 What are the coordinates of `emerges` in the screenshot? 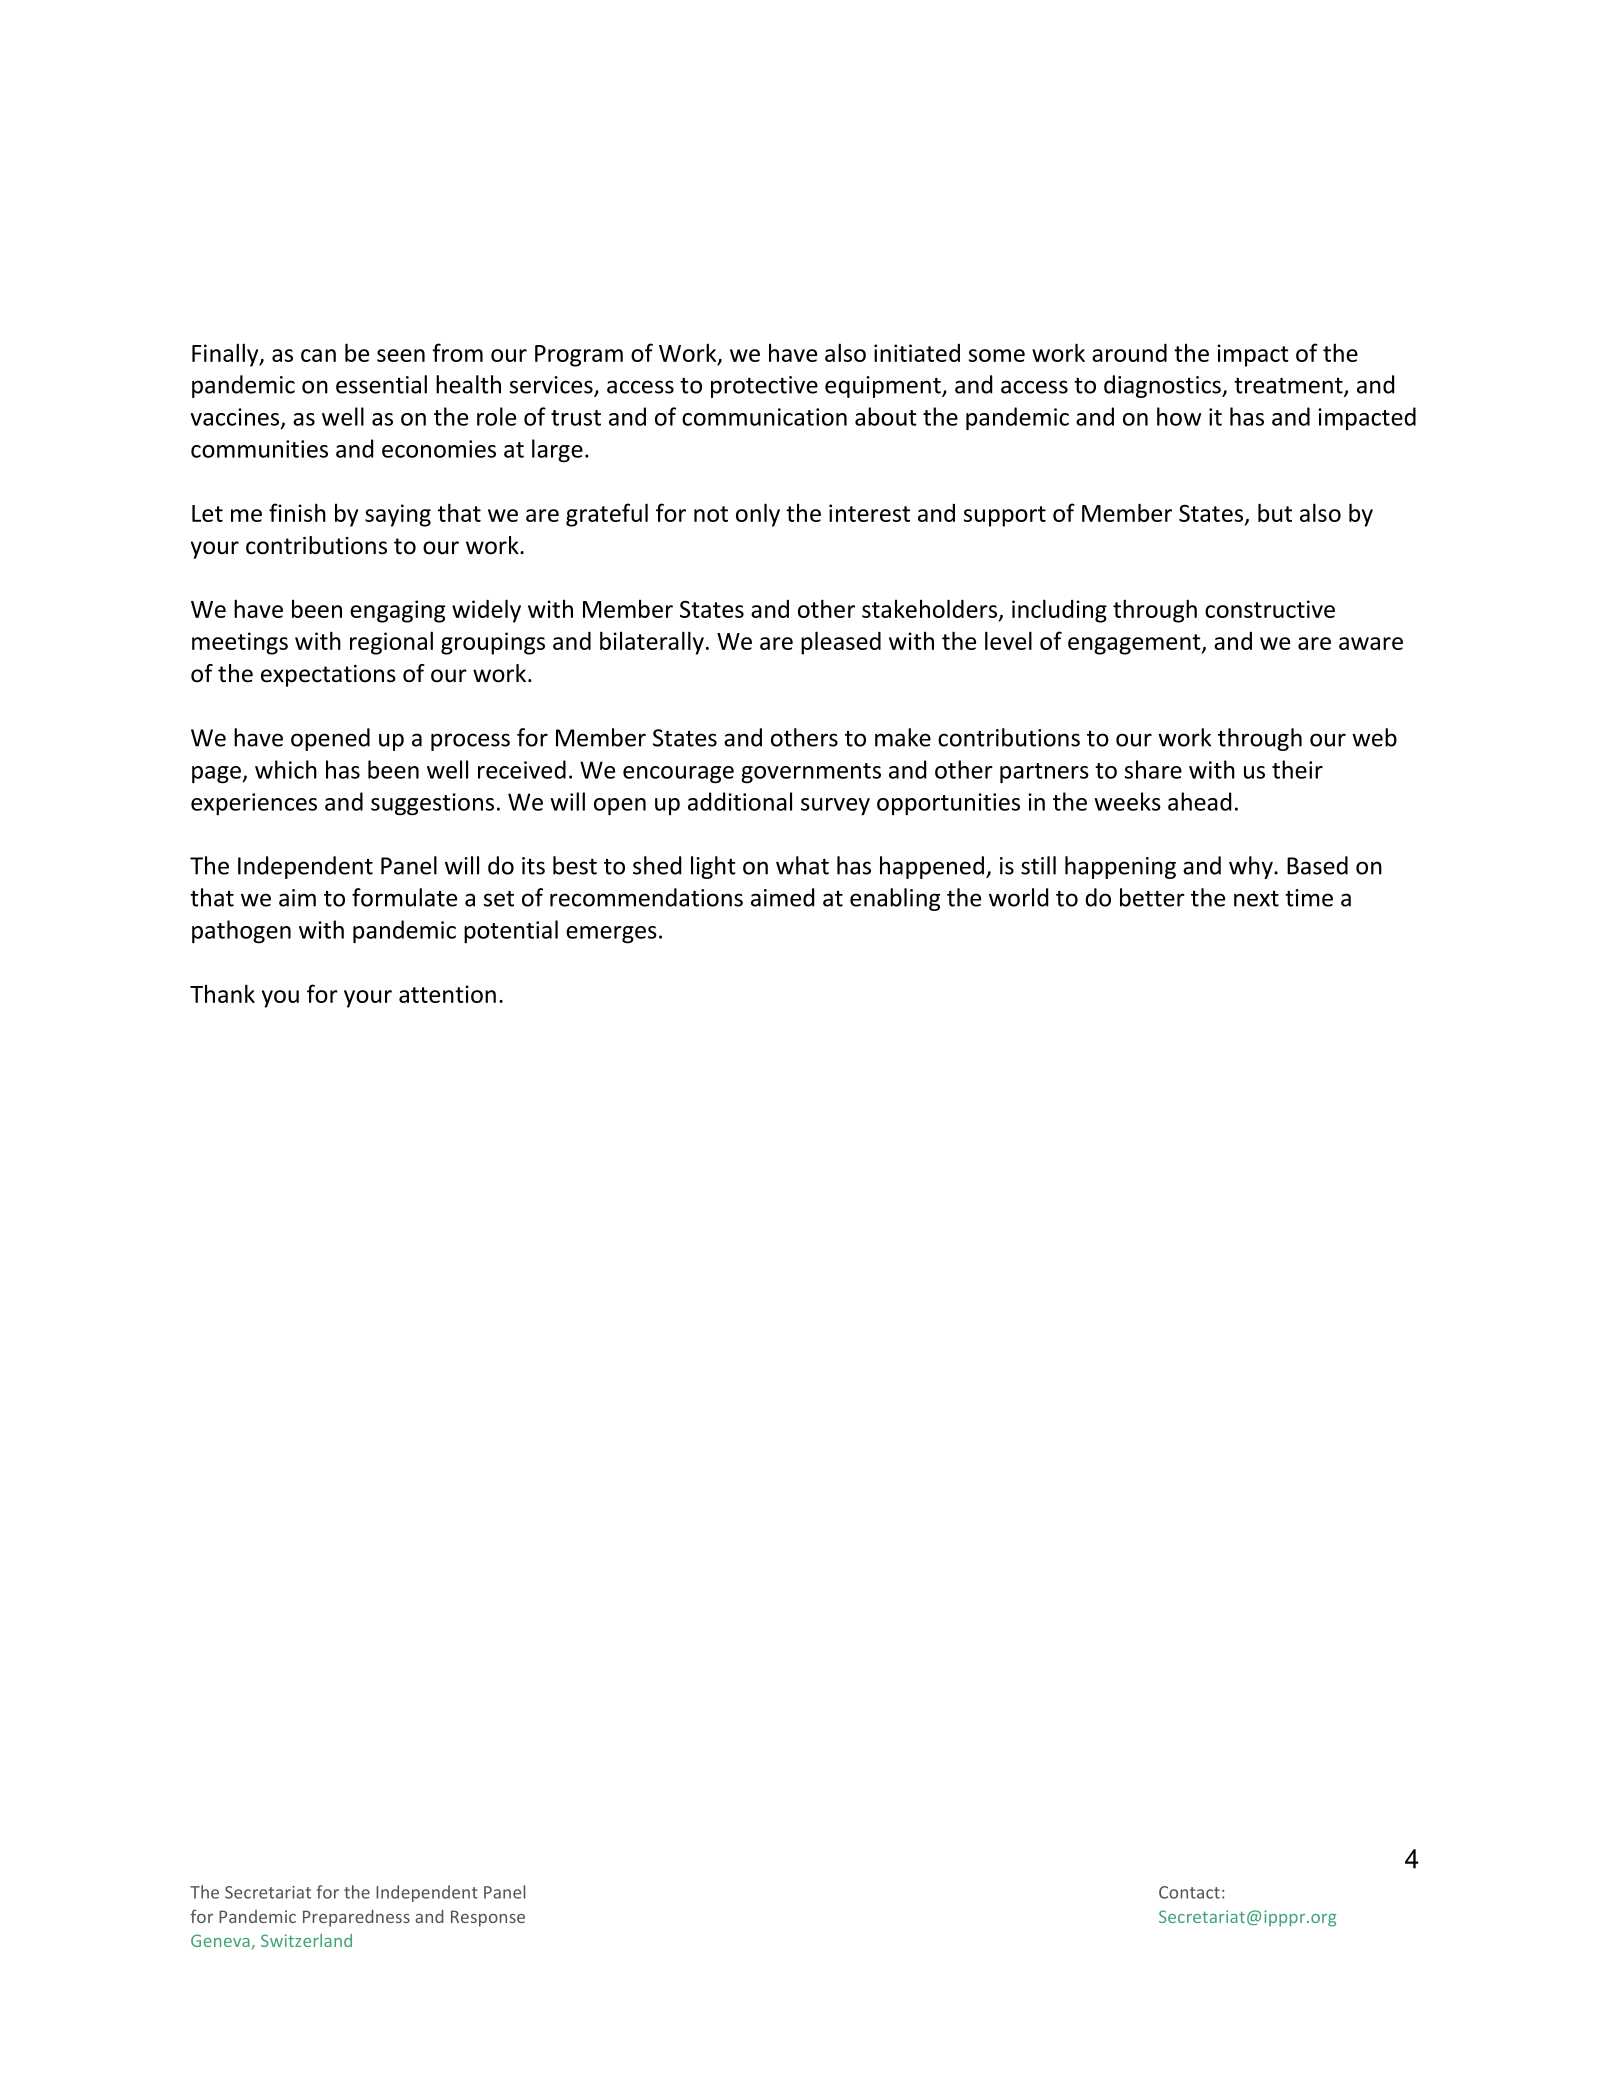 It's located at (611, 935).
